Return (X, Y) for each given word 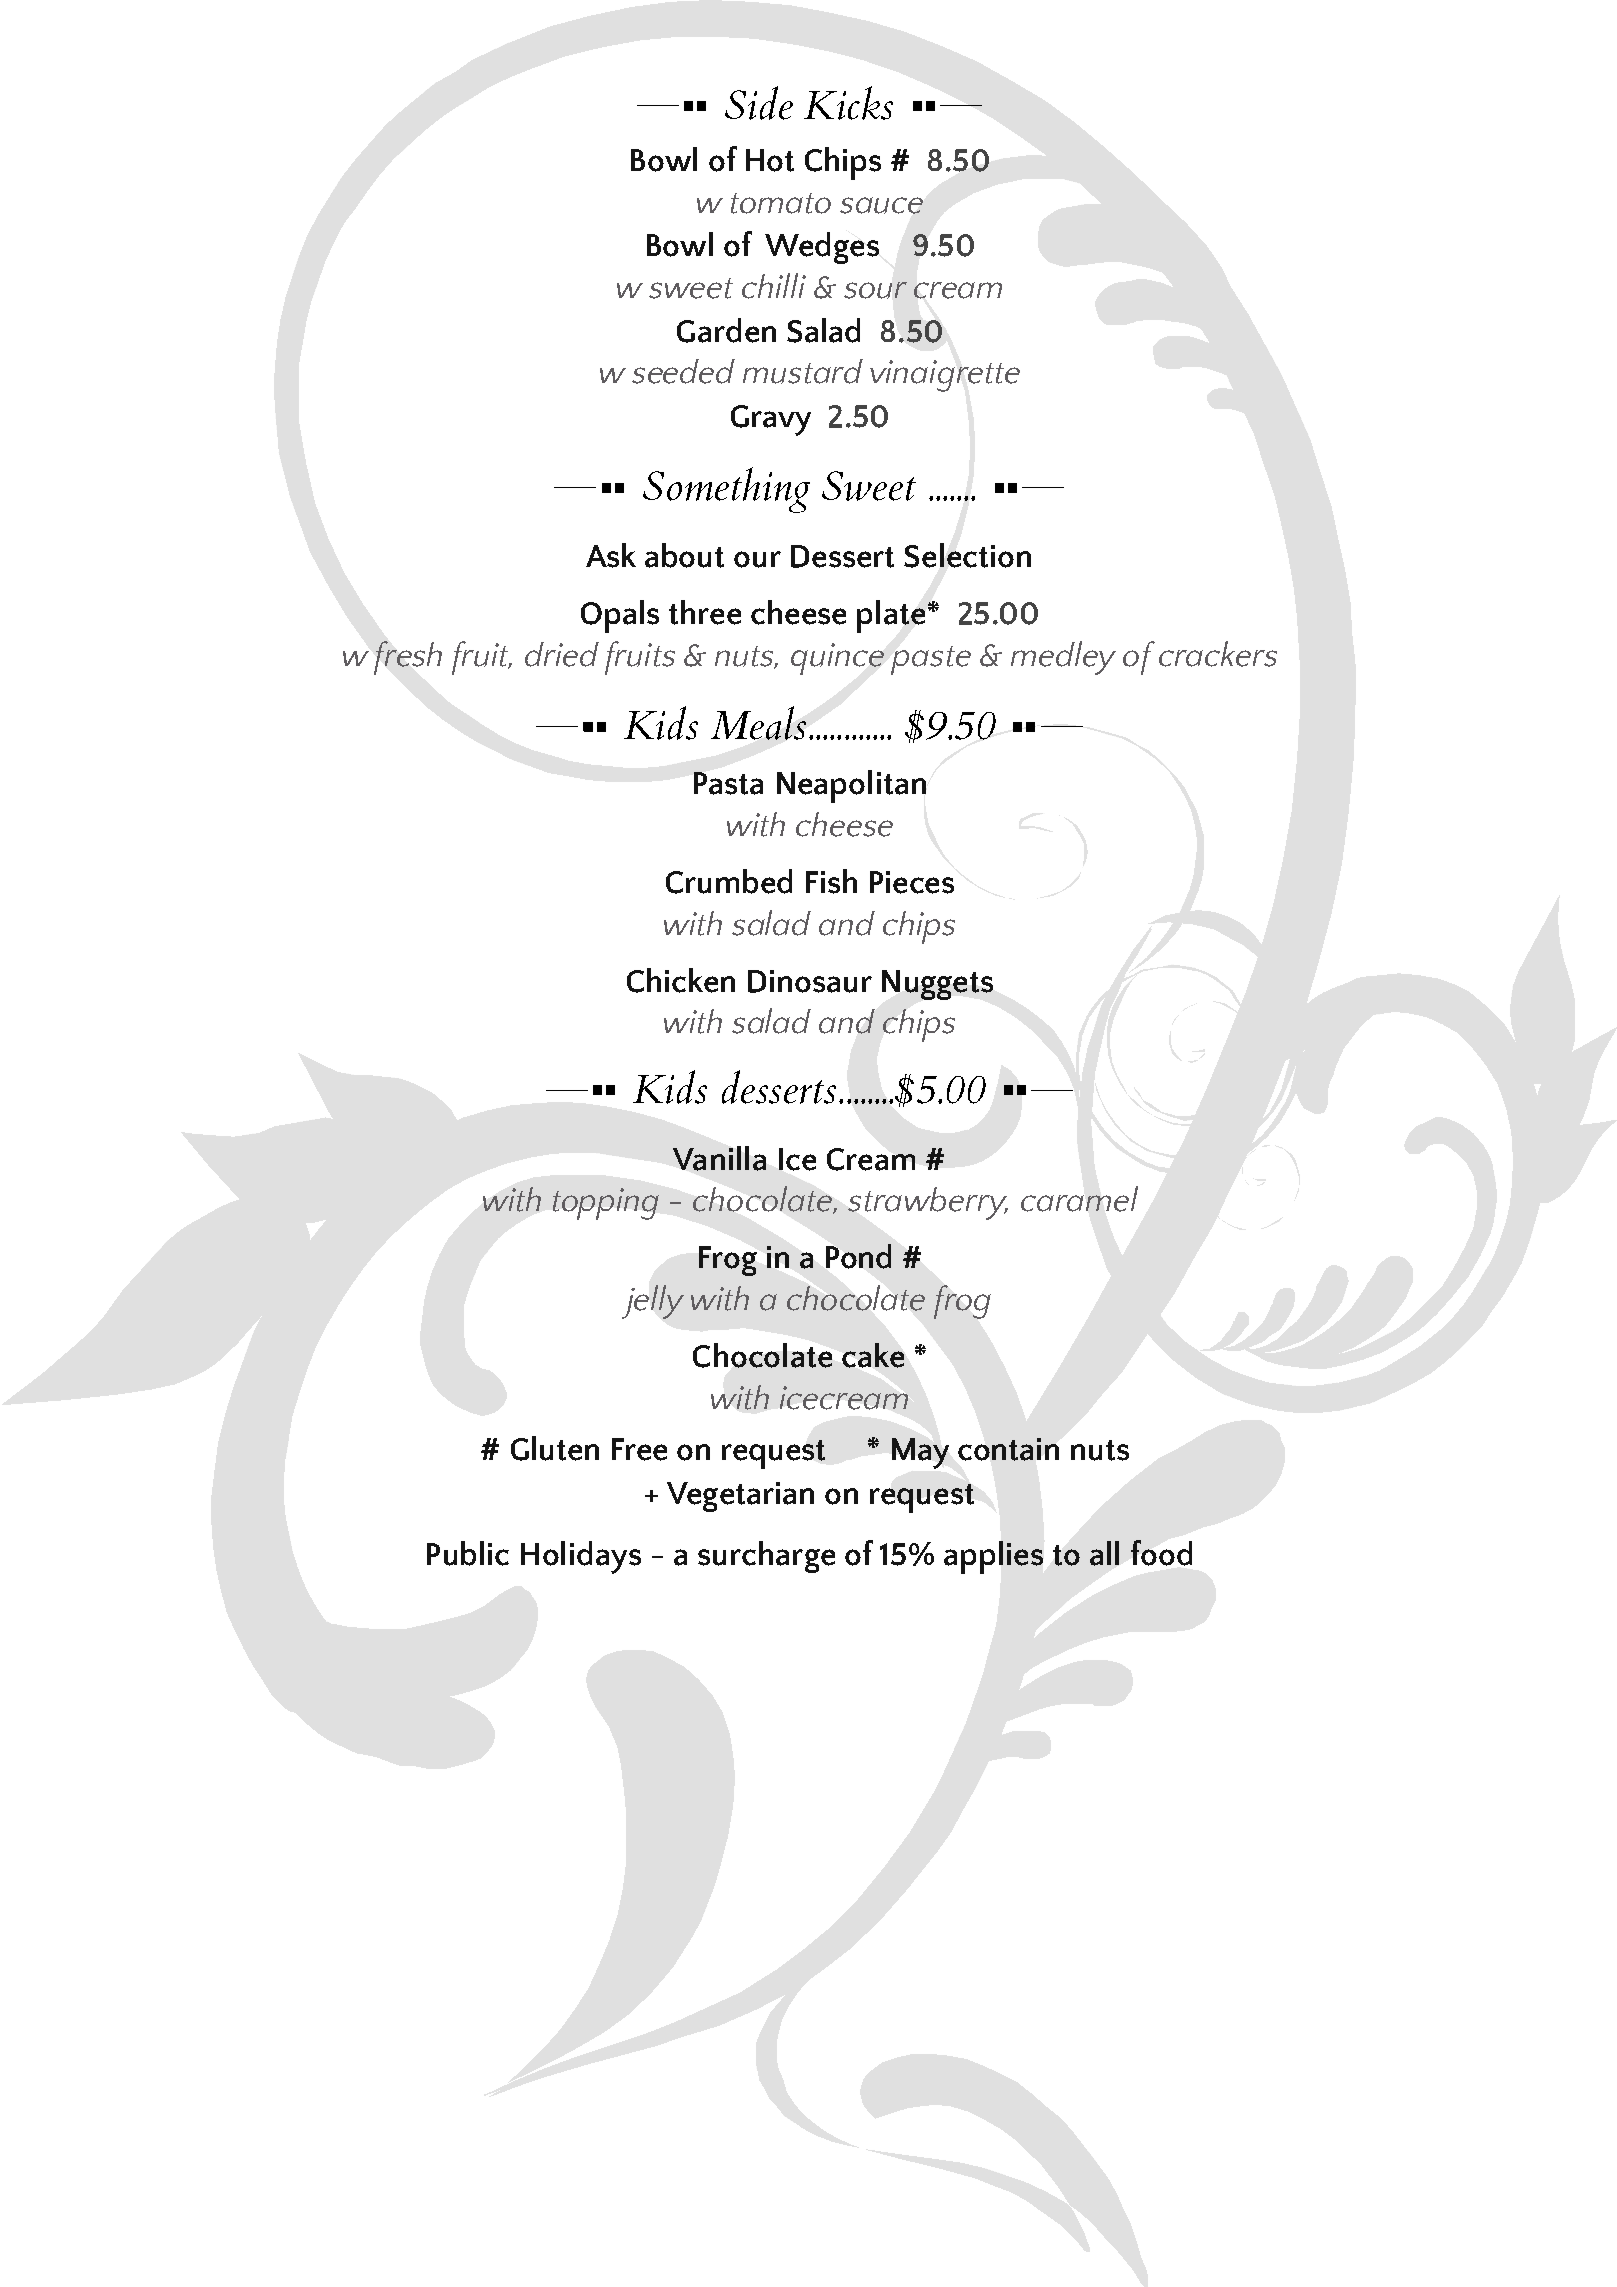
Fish (831, 881)
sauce (881, 205)
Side (759, 103)
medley (1063, 658)
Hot (770, 160)
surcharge (766, 1557)
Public (468, 1553)
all (1104, 1553)
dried (562, 654)
